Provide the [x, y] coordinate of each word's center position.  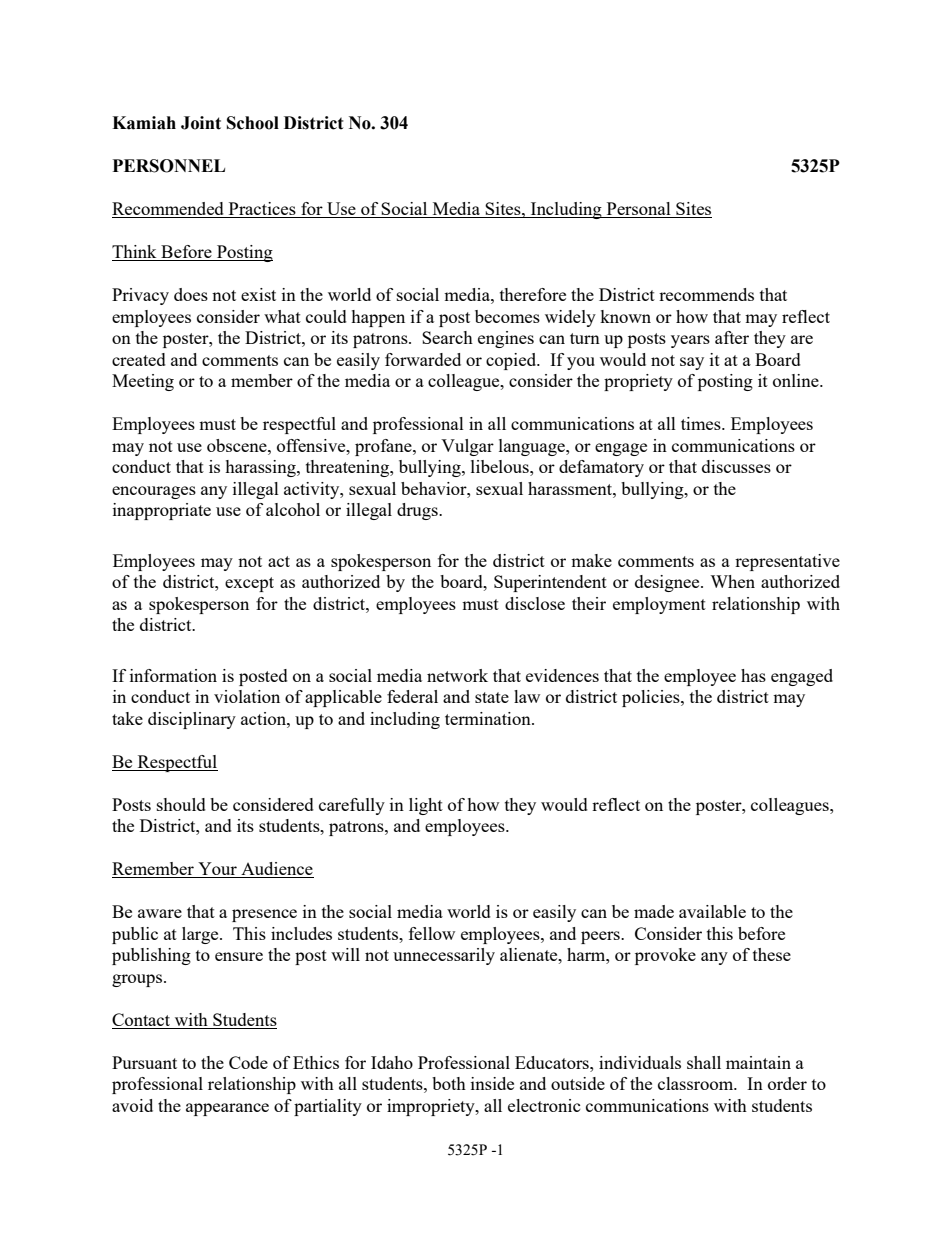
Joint [201, 123]
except [249, 584]
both [449, 1083]
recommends [706, 294]
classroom [697, 1083]
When [732, 581]
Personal [639, 210]
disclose [535, 603]
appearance [227, 1109]
